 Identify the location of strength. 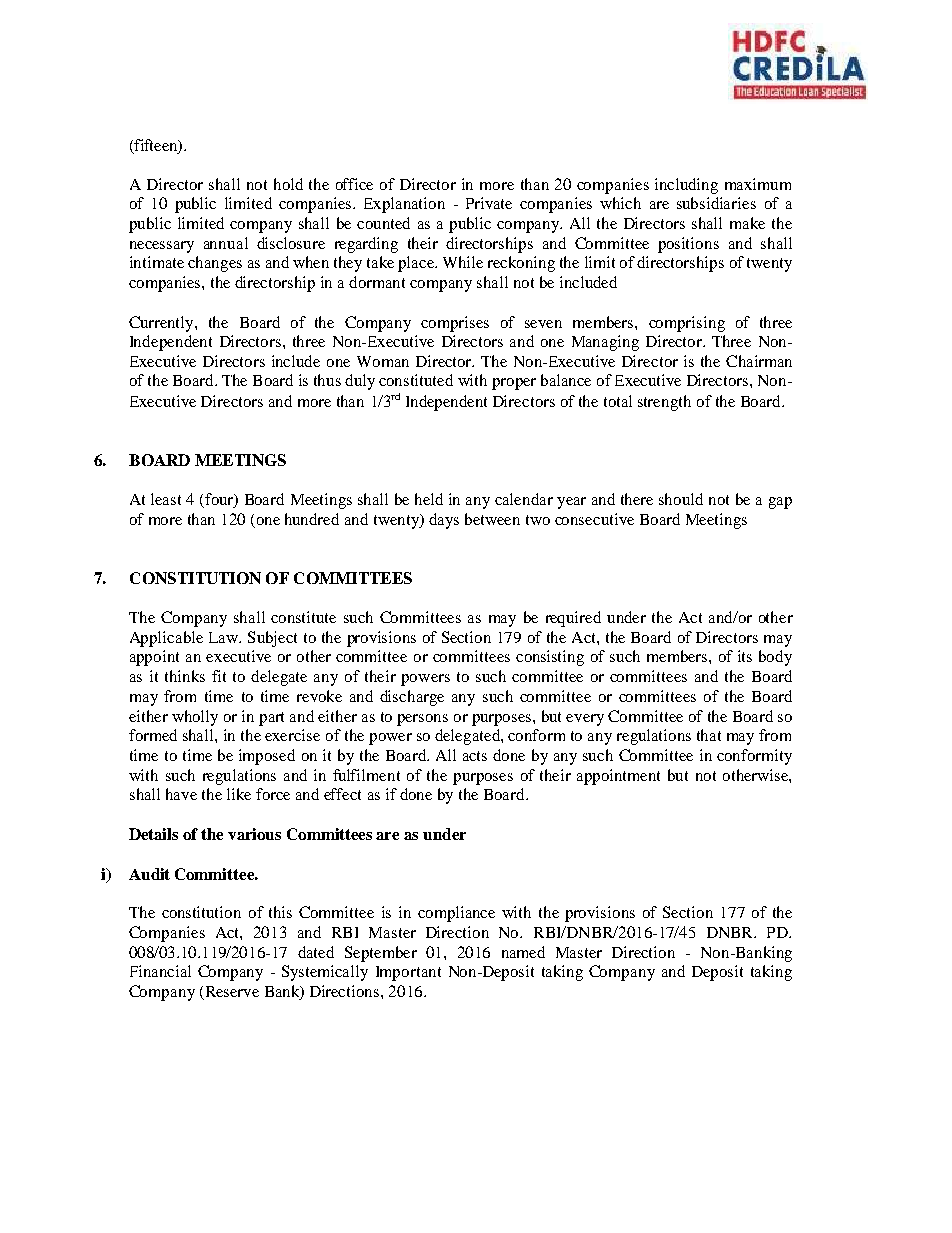
(664, 403).
